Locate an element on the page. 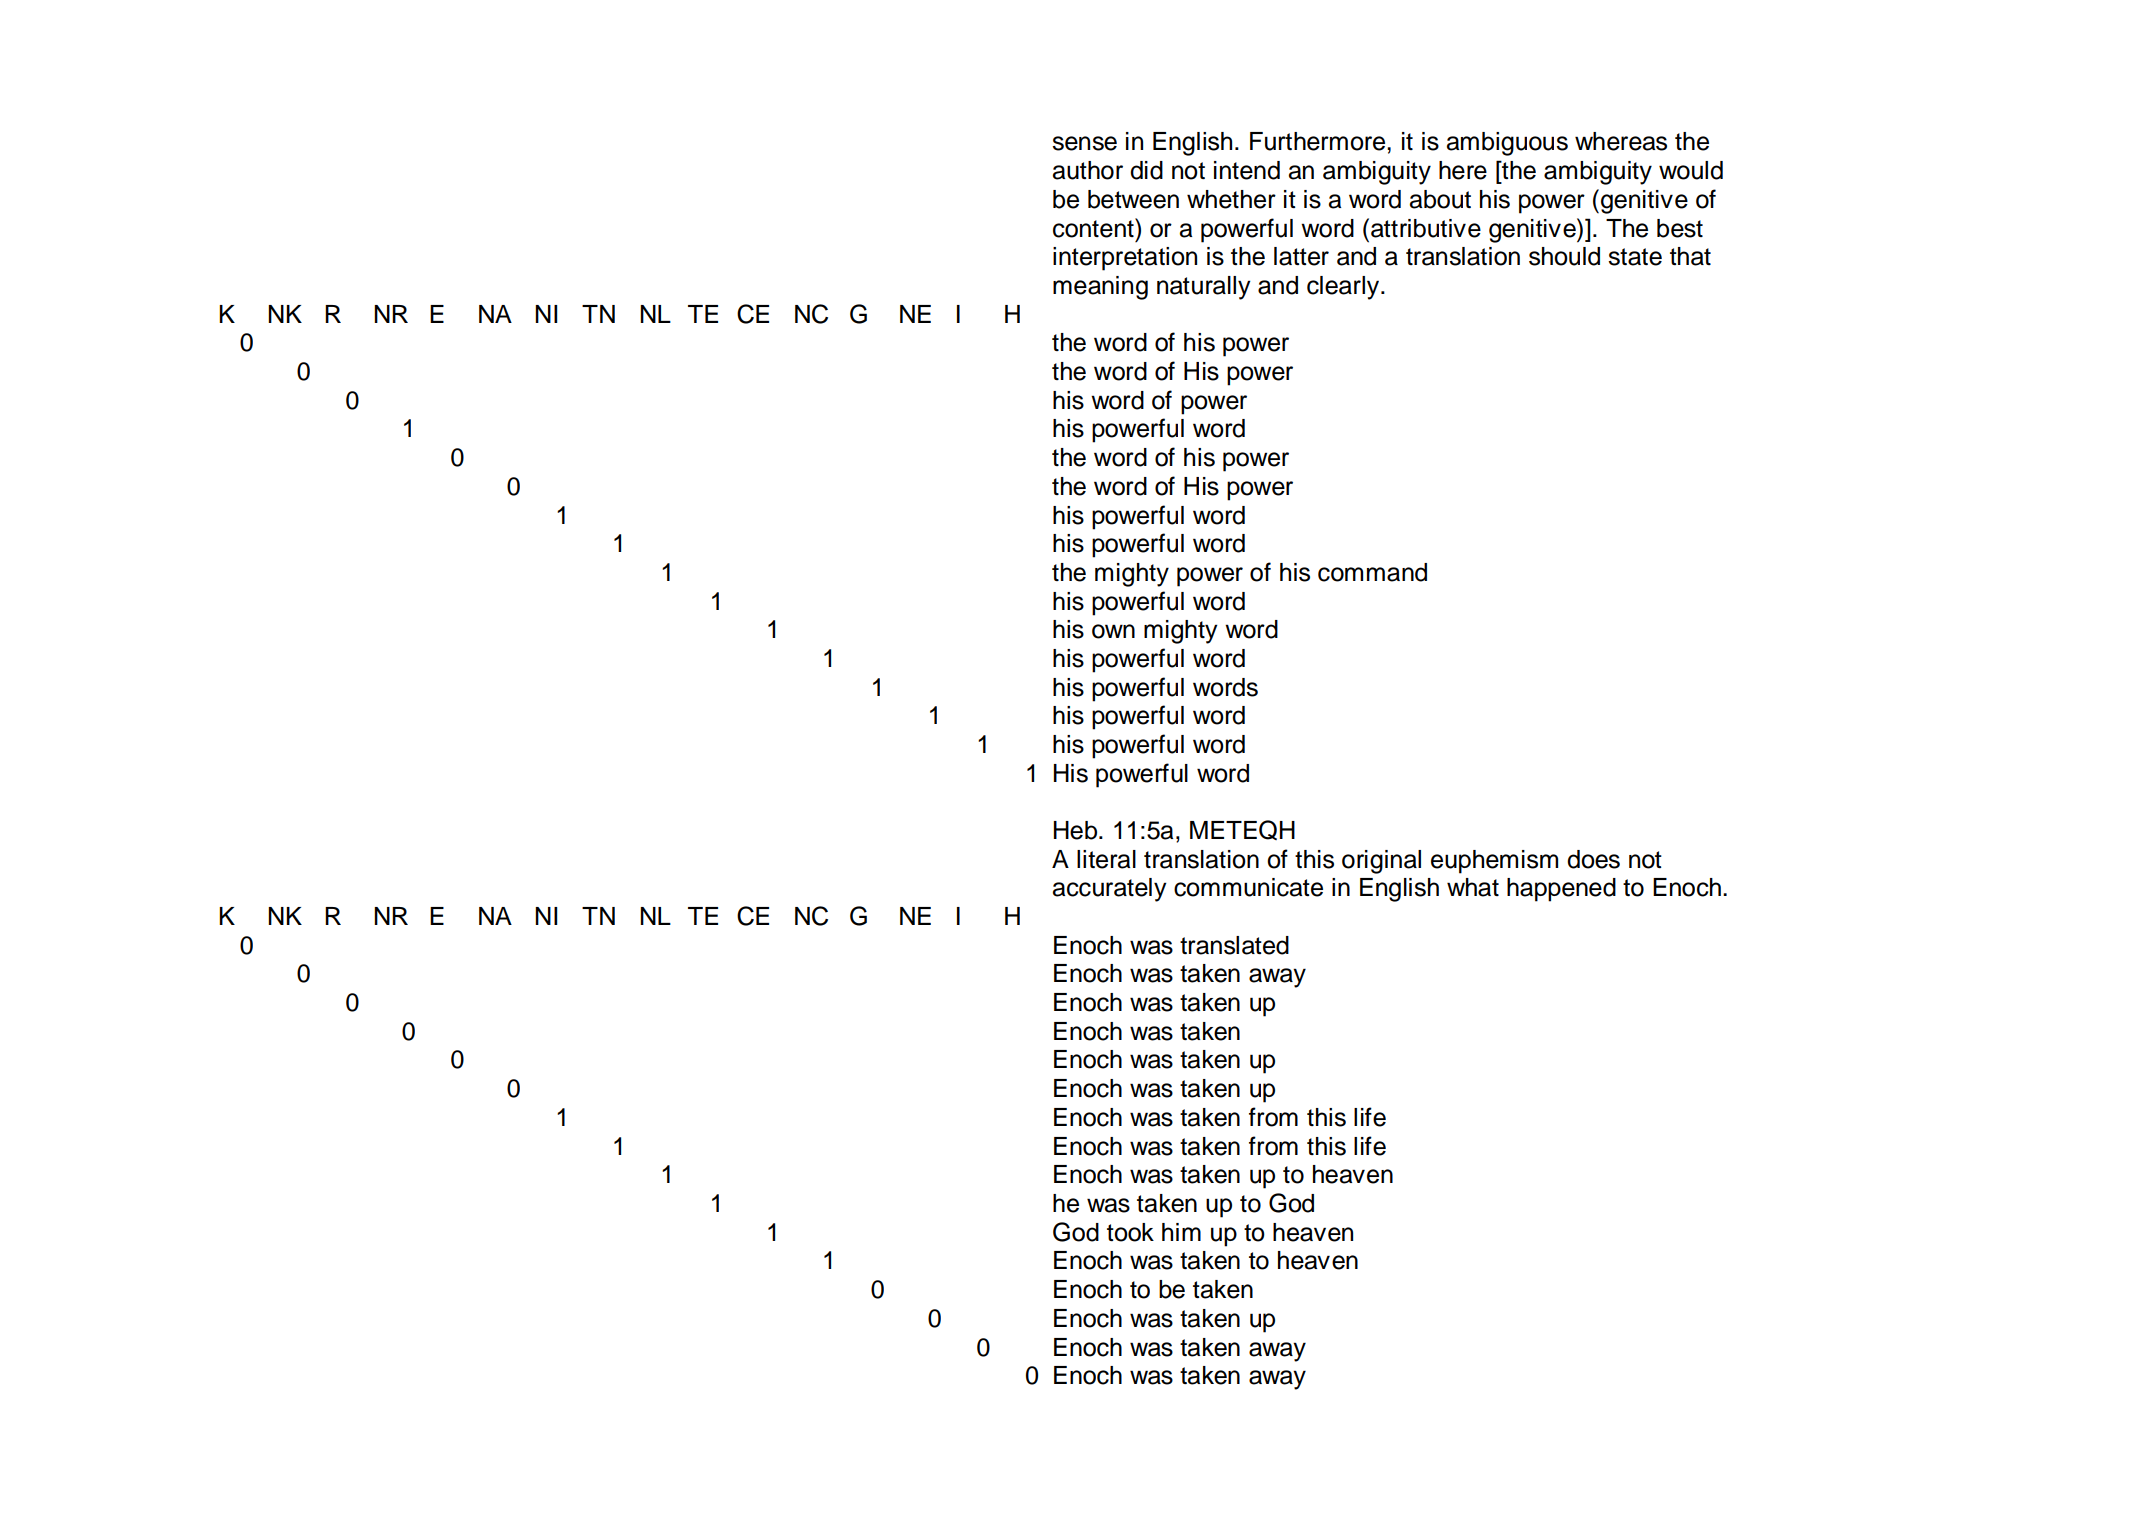 The width and height of the image is (2156, 1523). original is located at coordinates (1381, 862).
